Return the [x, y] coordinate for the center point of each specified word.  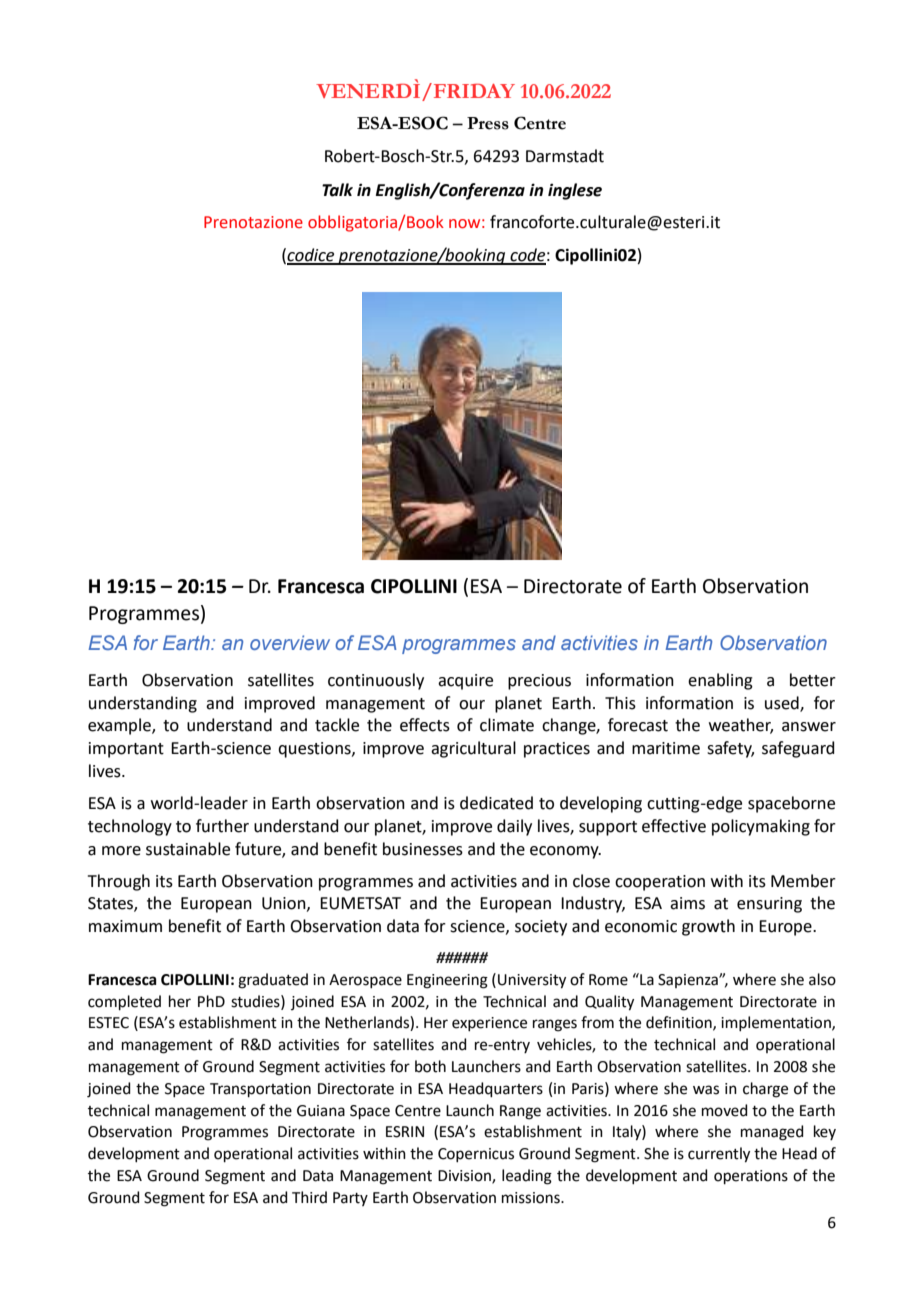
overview [290, 642]
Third [309, 1197]
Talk [337, 190]
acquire [465, 682]
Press [488, 123]
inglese [575, 191]
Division [465, 1177]
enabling [720, 681]
